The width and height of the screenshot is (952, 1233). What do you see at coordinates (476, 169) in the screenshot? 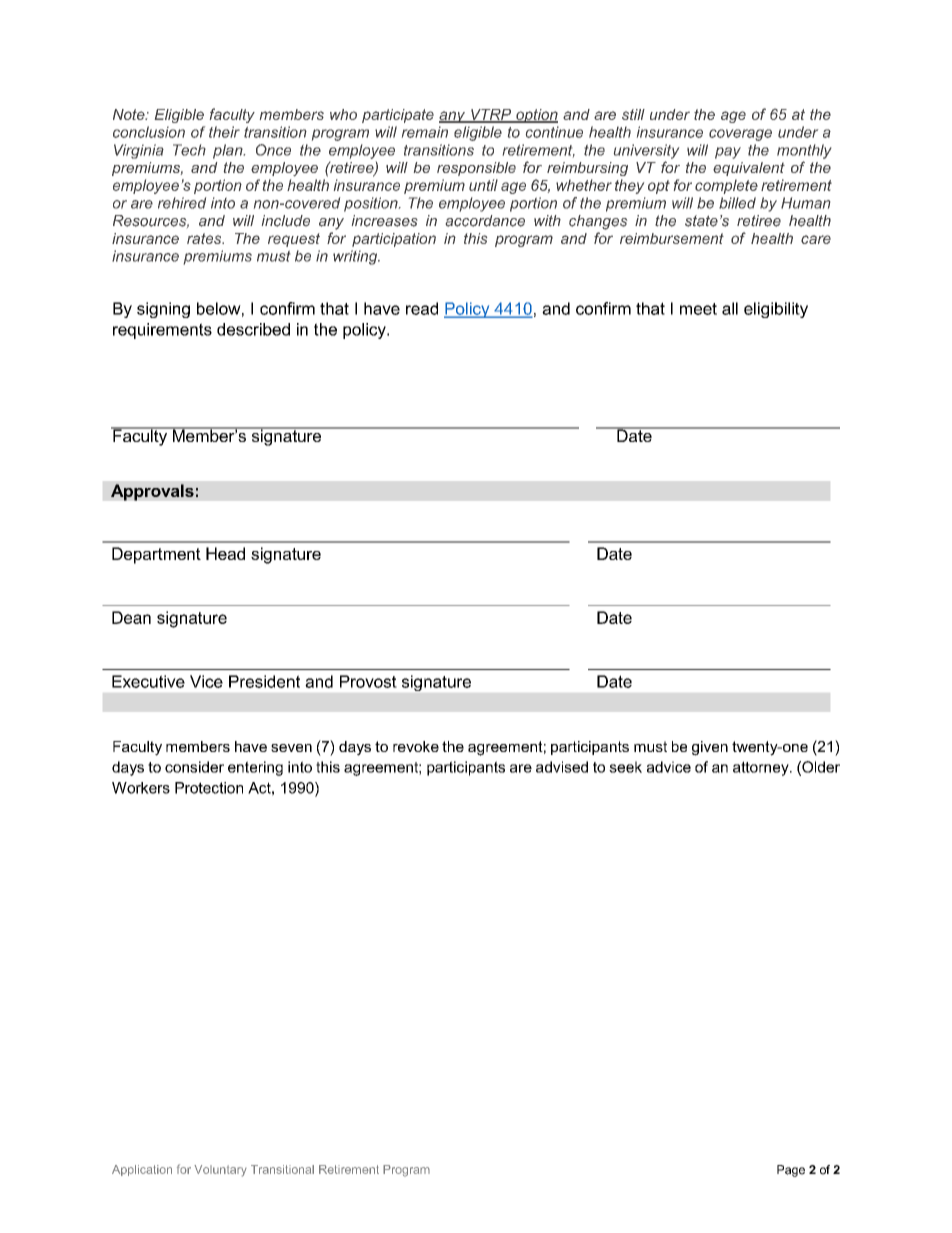
I see `responsible` at bounding box center [476, 169].
